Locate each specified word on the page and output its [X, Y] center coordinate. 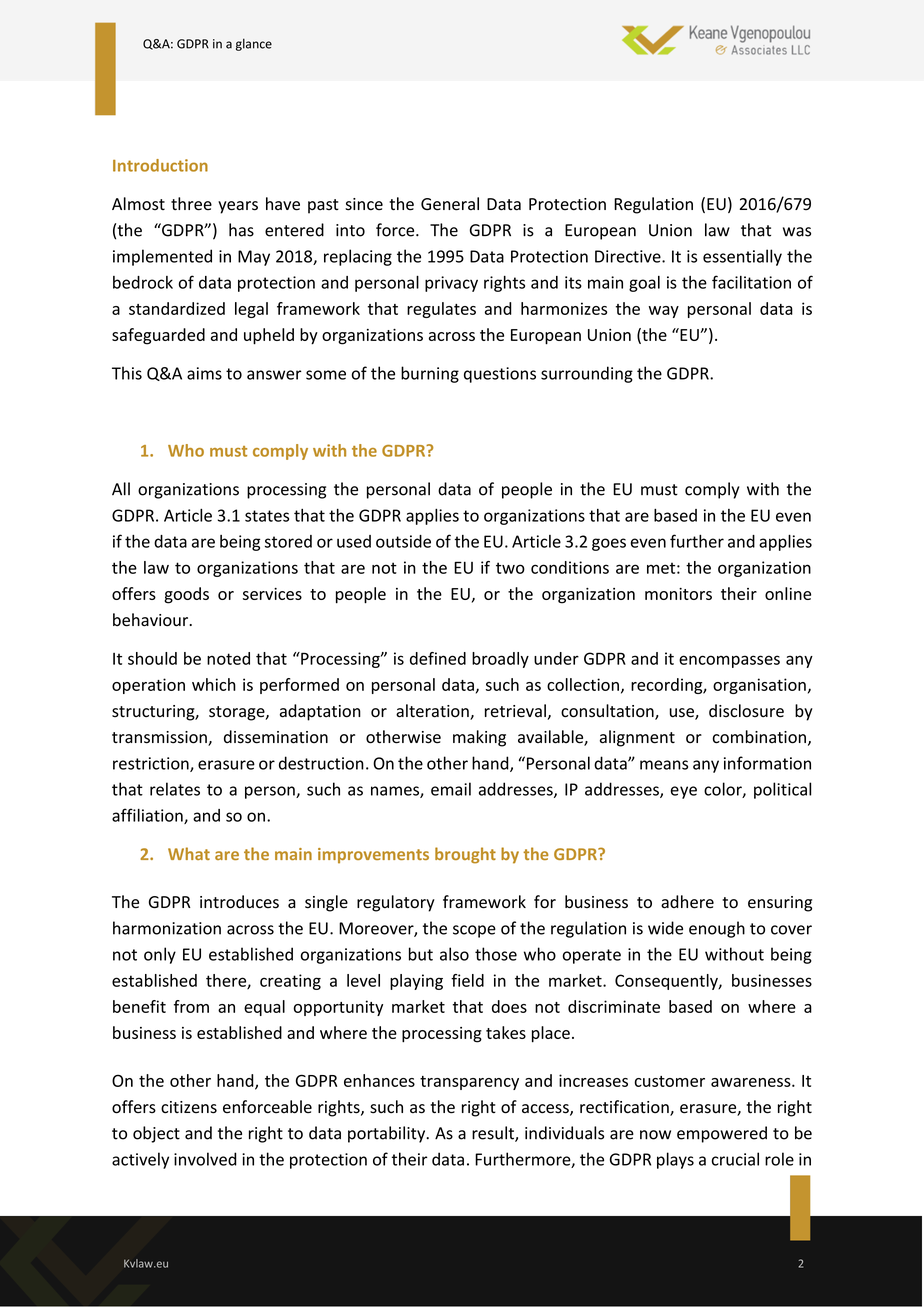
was [797, 232]
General [450, 204]
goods [186, 595]
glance [254, 44]
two [510, 568]
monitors [678, 594]
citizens [189, 1107]
